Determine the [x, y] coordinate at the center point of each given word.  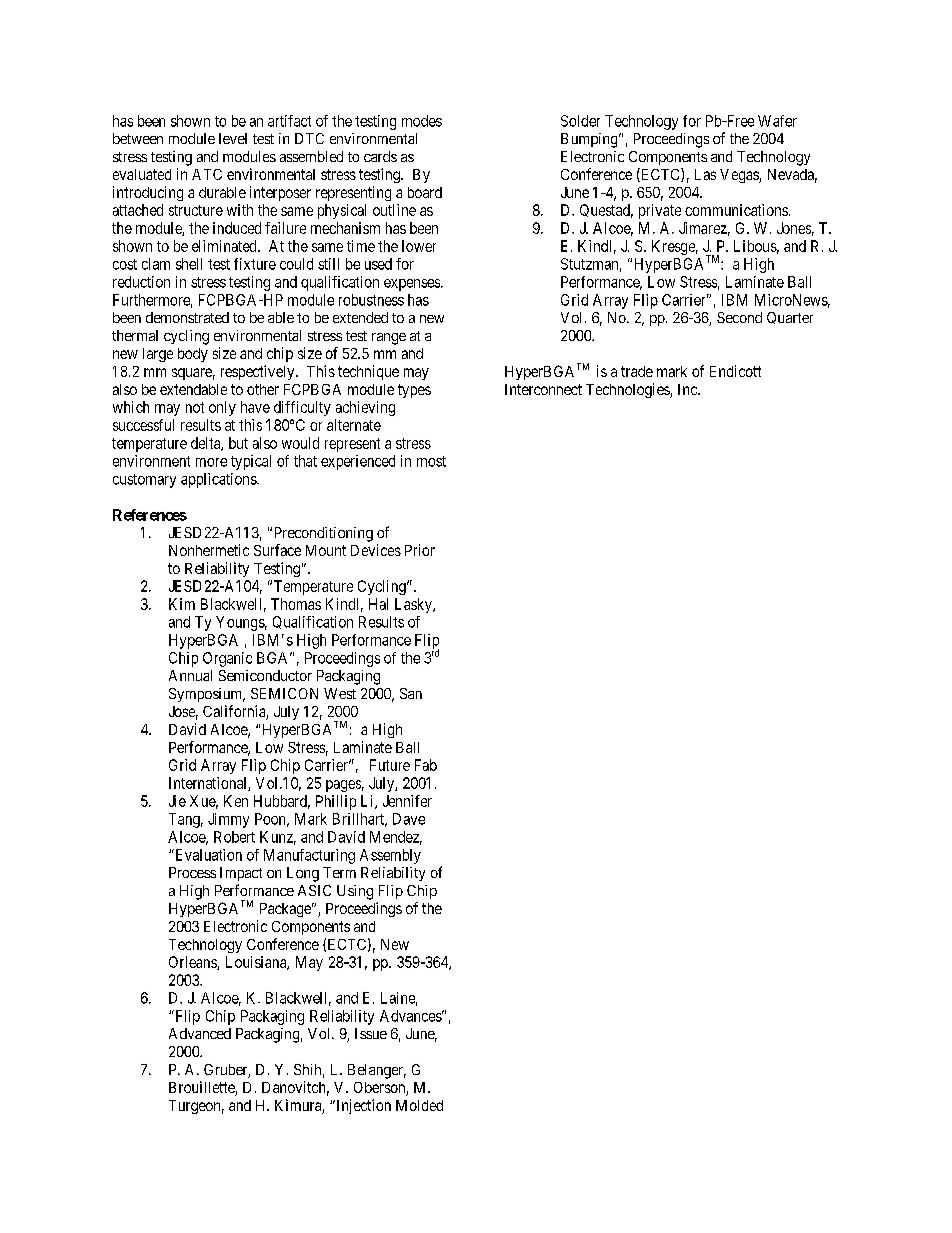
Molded [419, 1105]
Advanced [200, 1033]
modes [422, 121]
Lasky [414, 605]
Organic [227, 659]
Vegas [740, 176]
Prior [420, 550]
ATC [207, 174]
